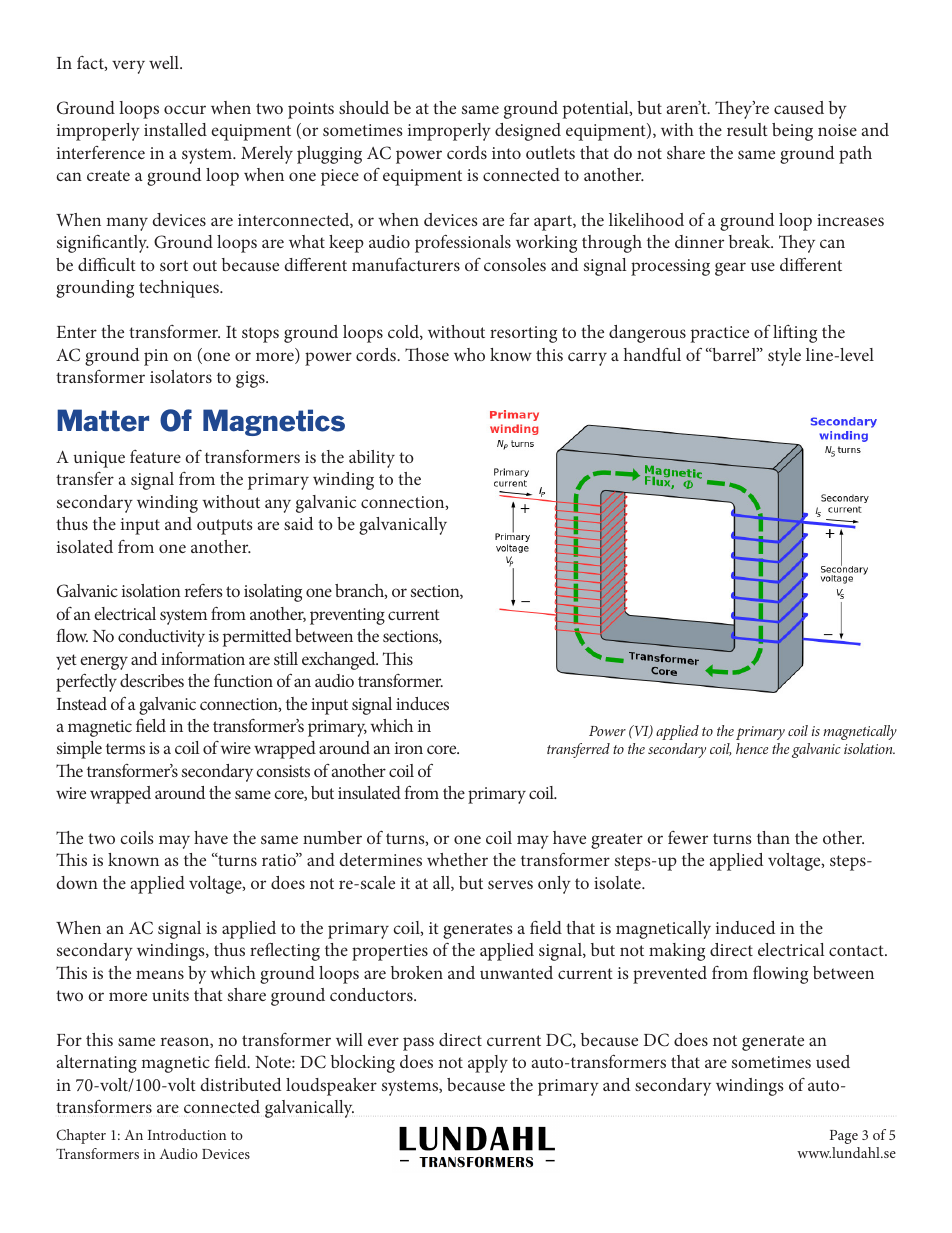 The image size is (952, 1233). Describe the element at coordinates (185, 109) in the page. I see `occur` at that location.
